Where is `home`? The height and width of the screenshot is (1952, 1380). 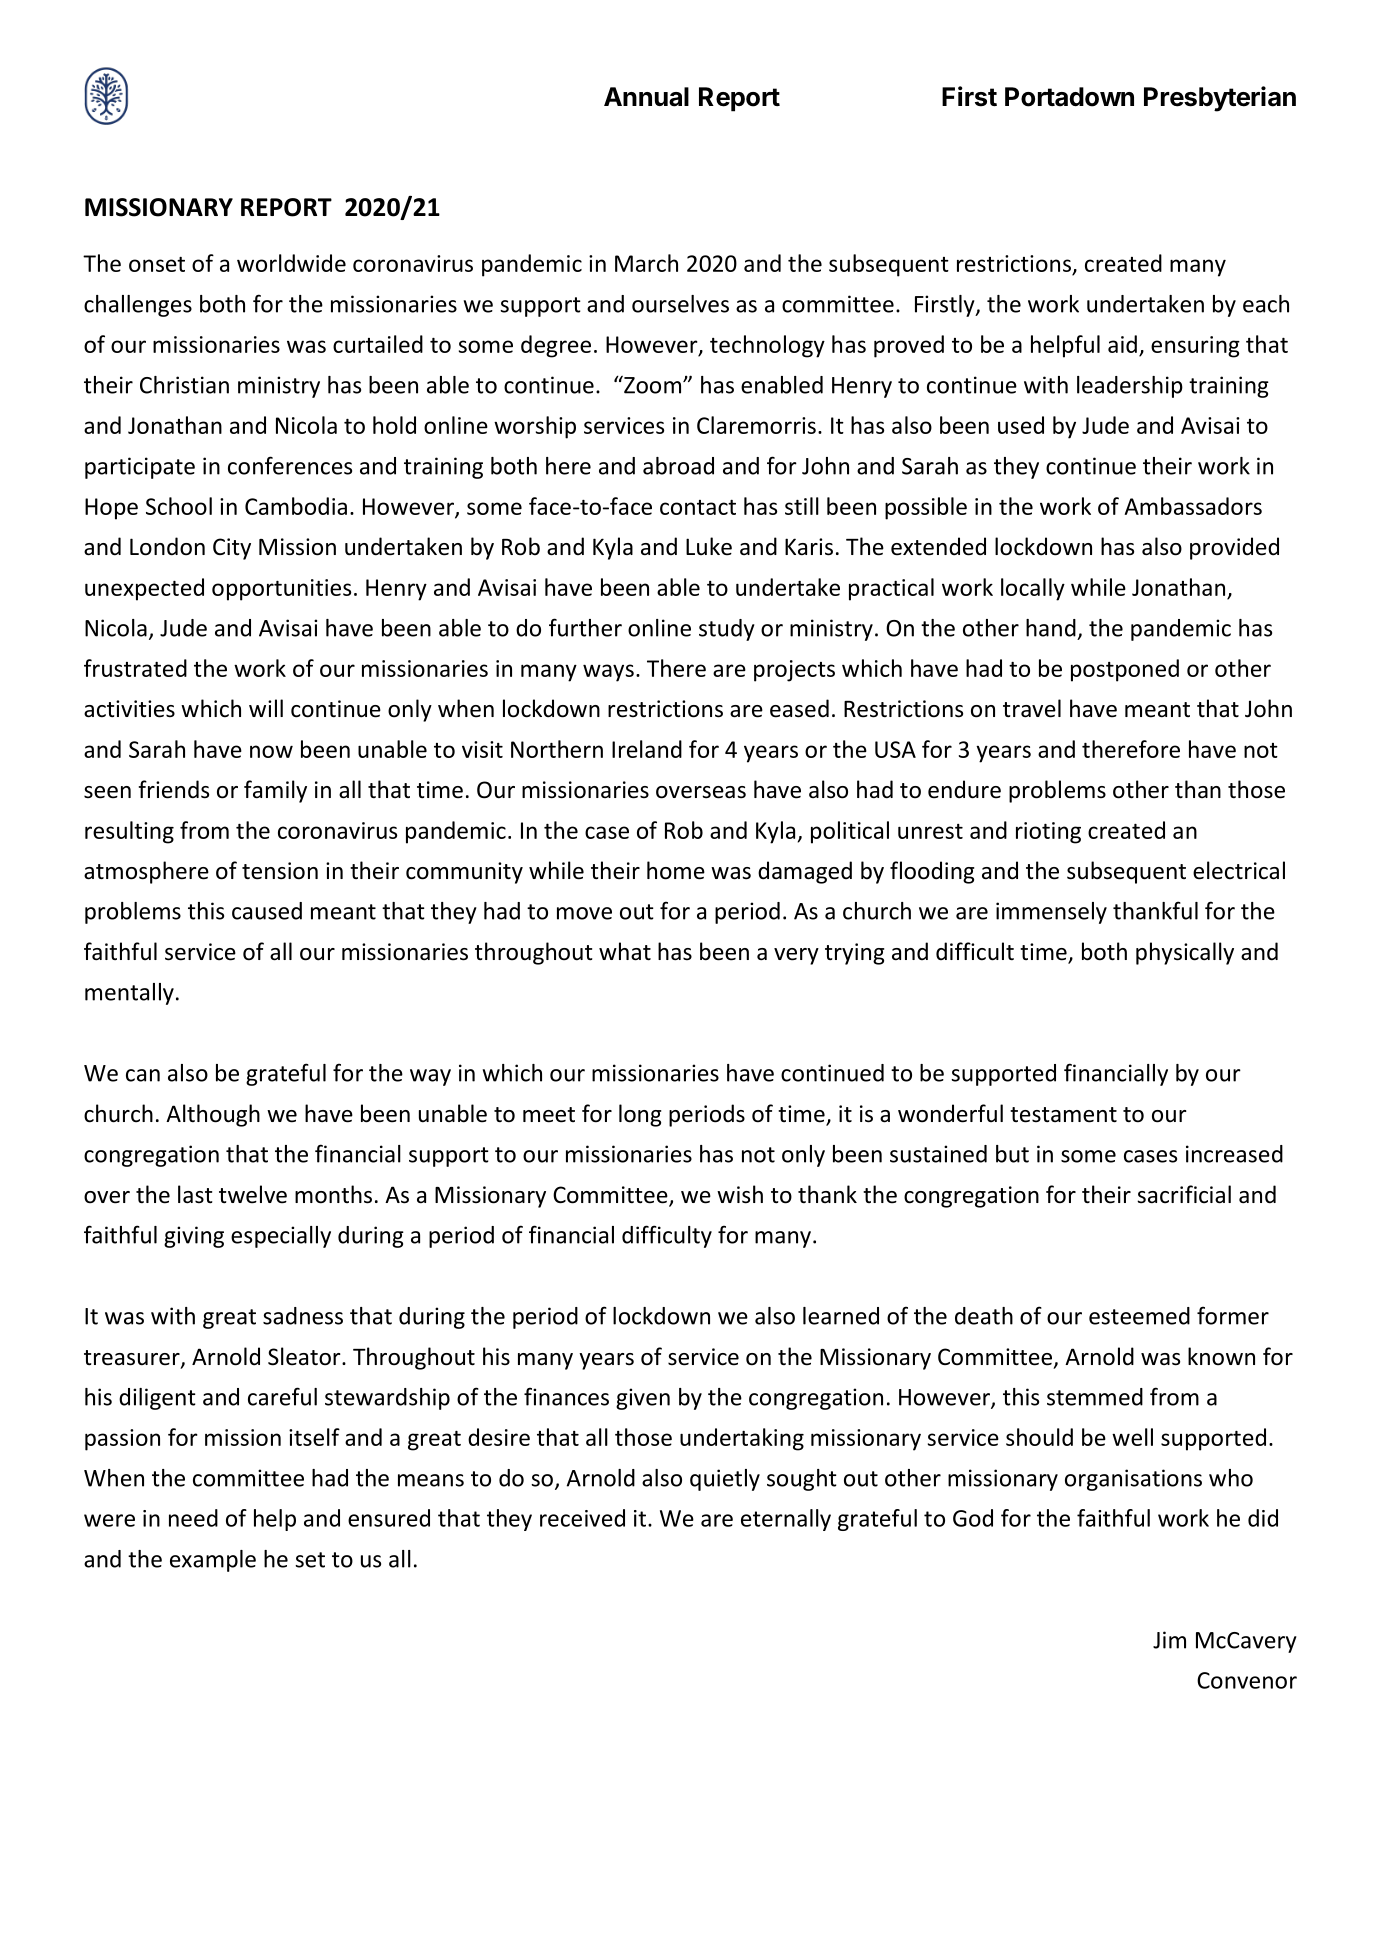 home is located at coordinates (676, 870).
